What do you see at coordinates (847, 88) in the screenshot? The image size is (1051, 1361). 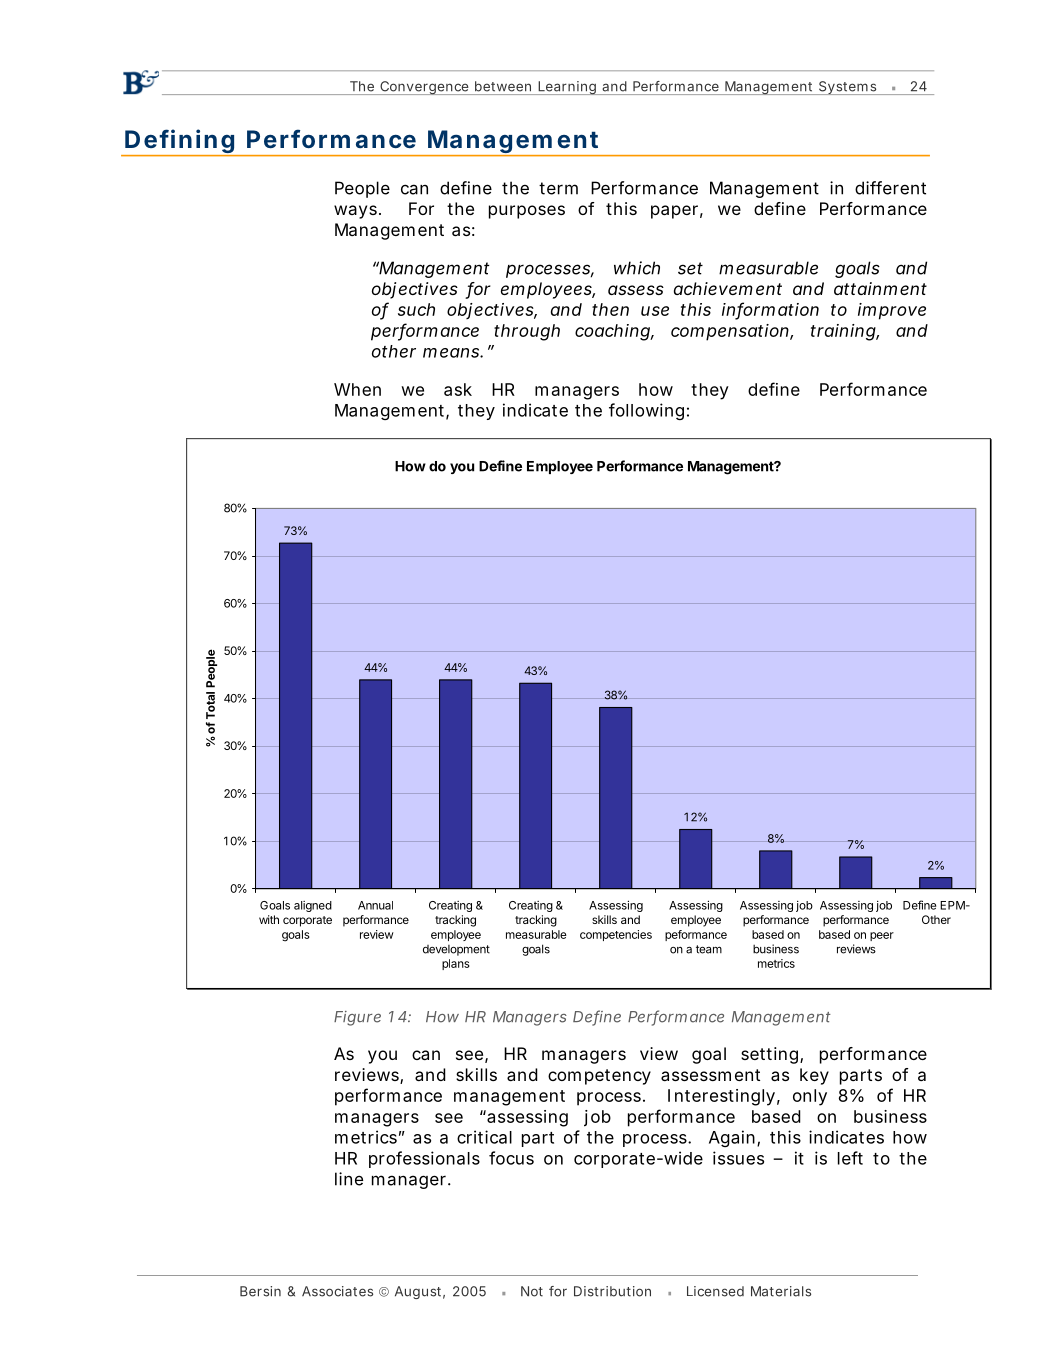 I see `Systems` at bounding box center [847, 88].
